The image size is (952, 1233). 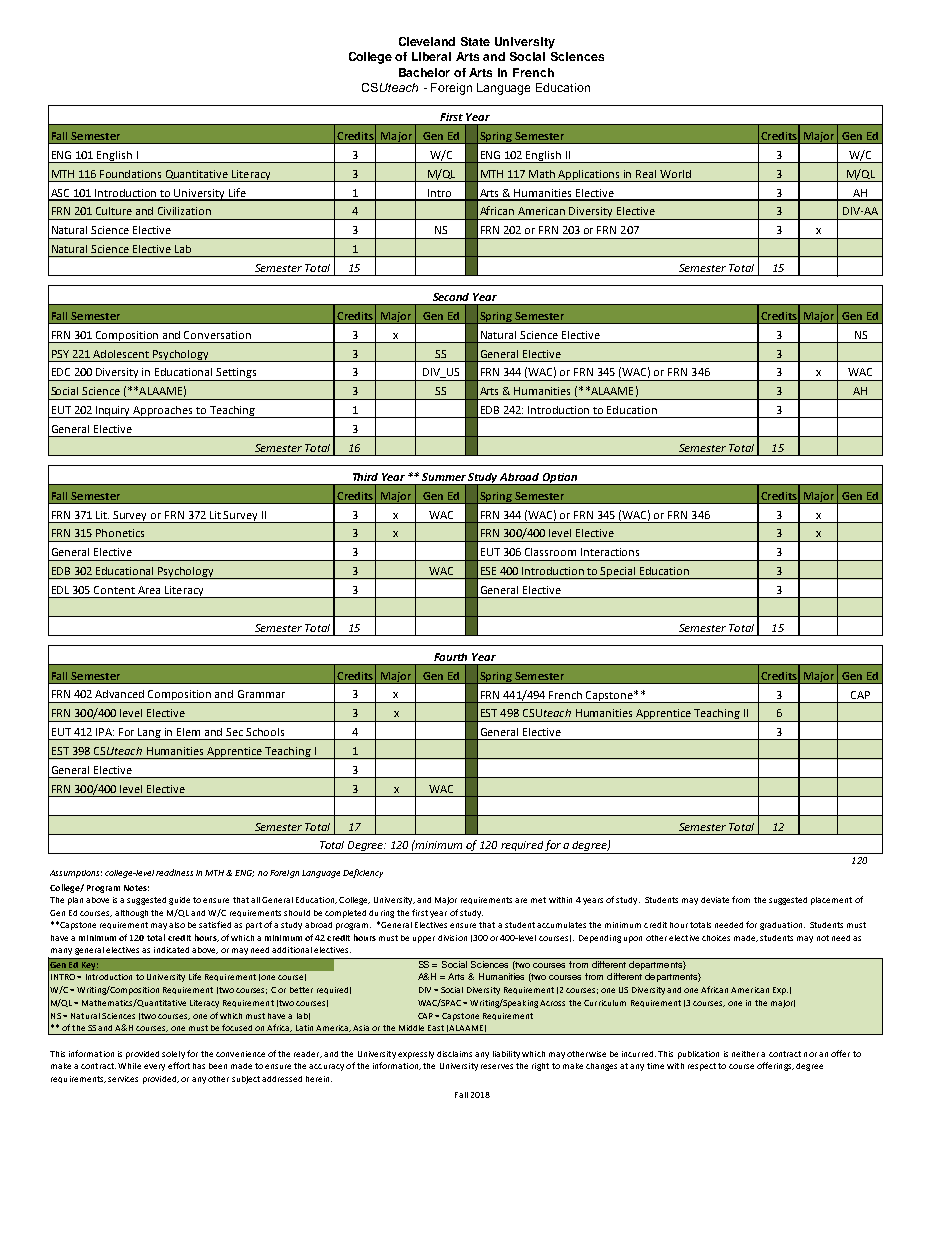 What do you see at coordinates (550, 552) in the page?
I see `Classroom` at bounding box center [550, 552].
